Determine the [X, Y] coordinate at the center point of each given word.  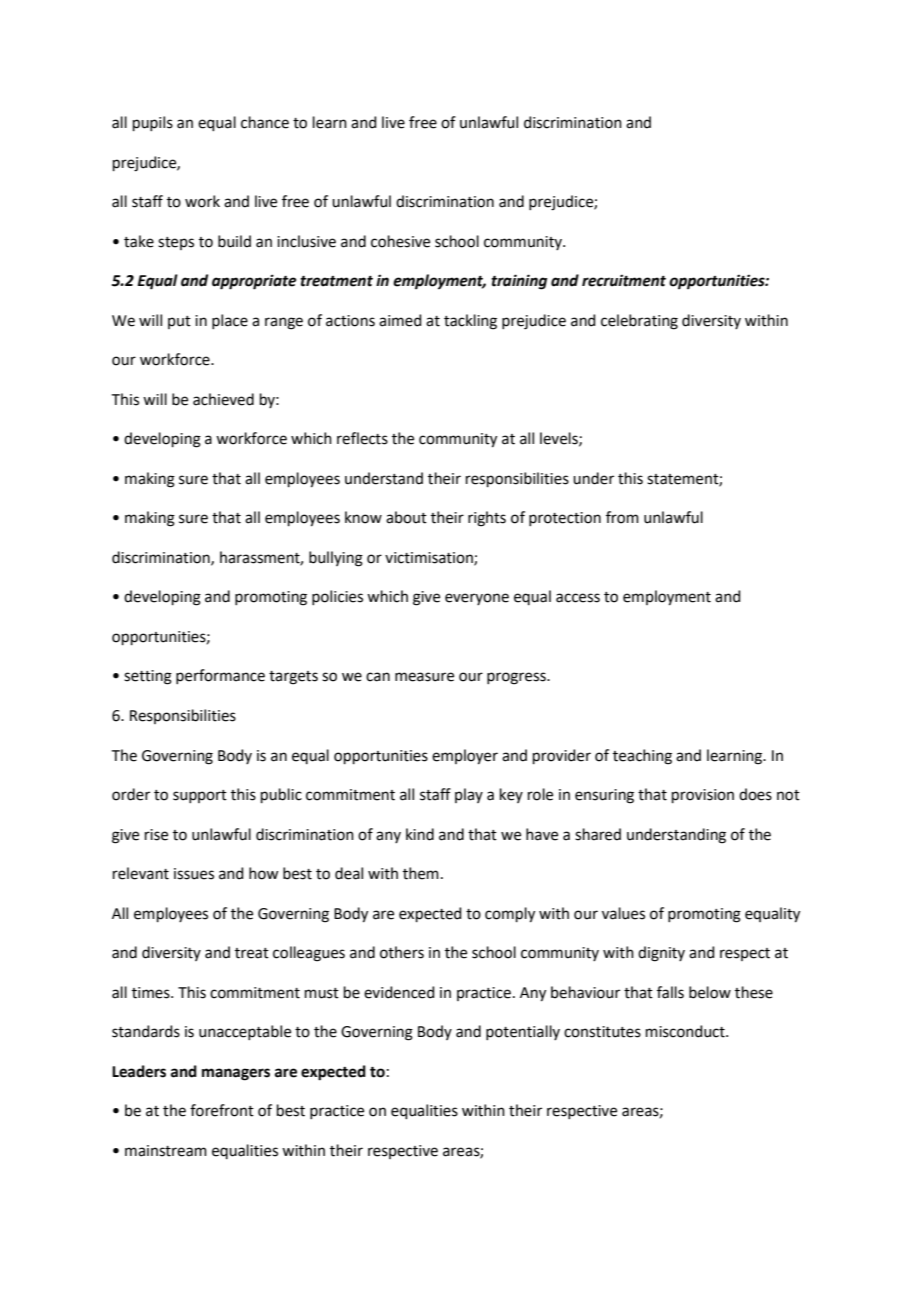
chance [265, 122]
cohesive [400, 241]
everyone [477, 599]
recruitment [624, 280]
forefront [222, 1110]
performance [220, 676]
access [578, 598]
